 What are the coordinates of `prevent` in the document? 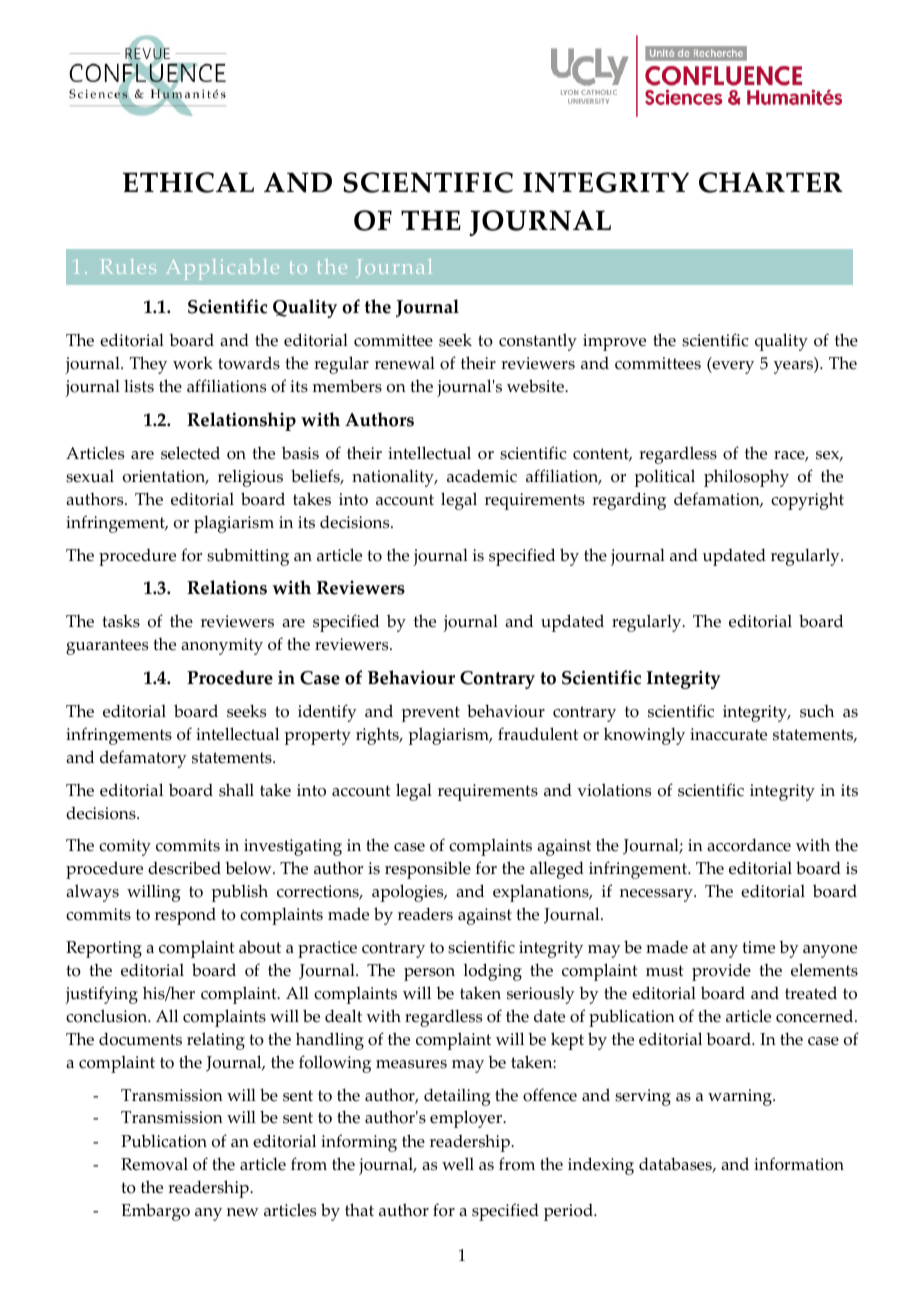 It's located at (430, 714).
